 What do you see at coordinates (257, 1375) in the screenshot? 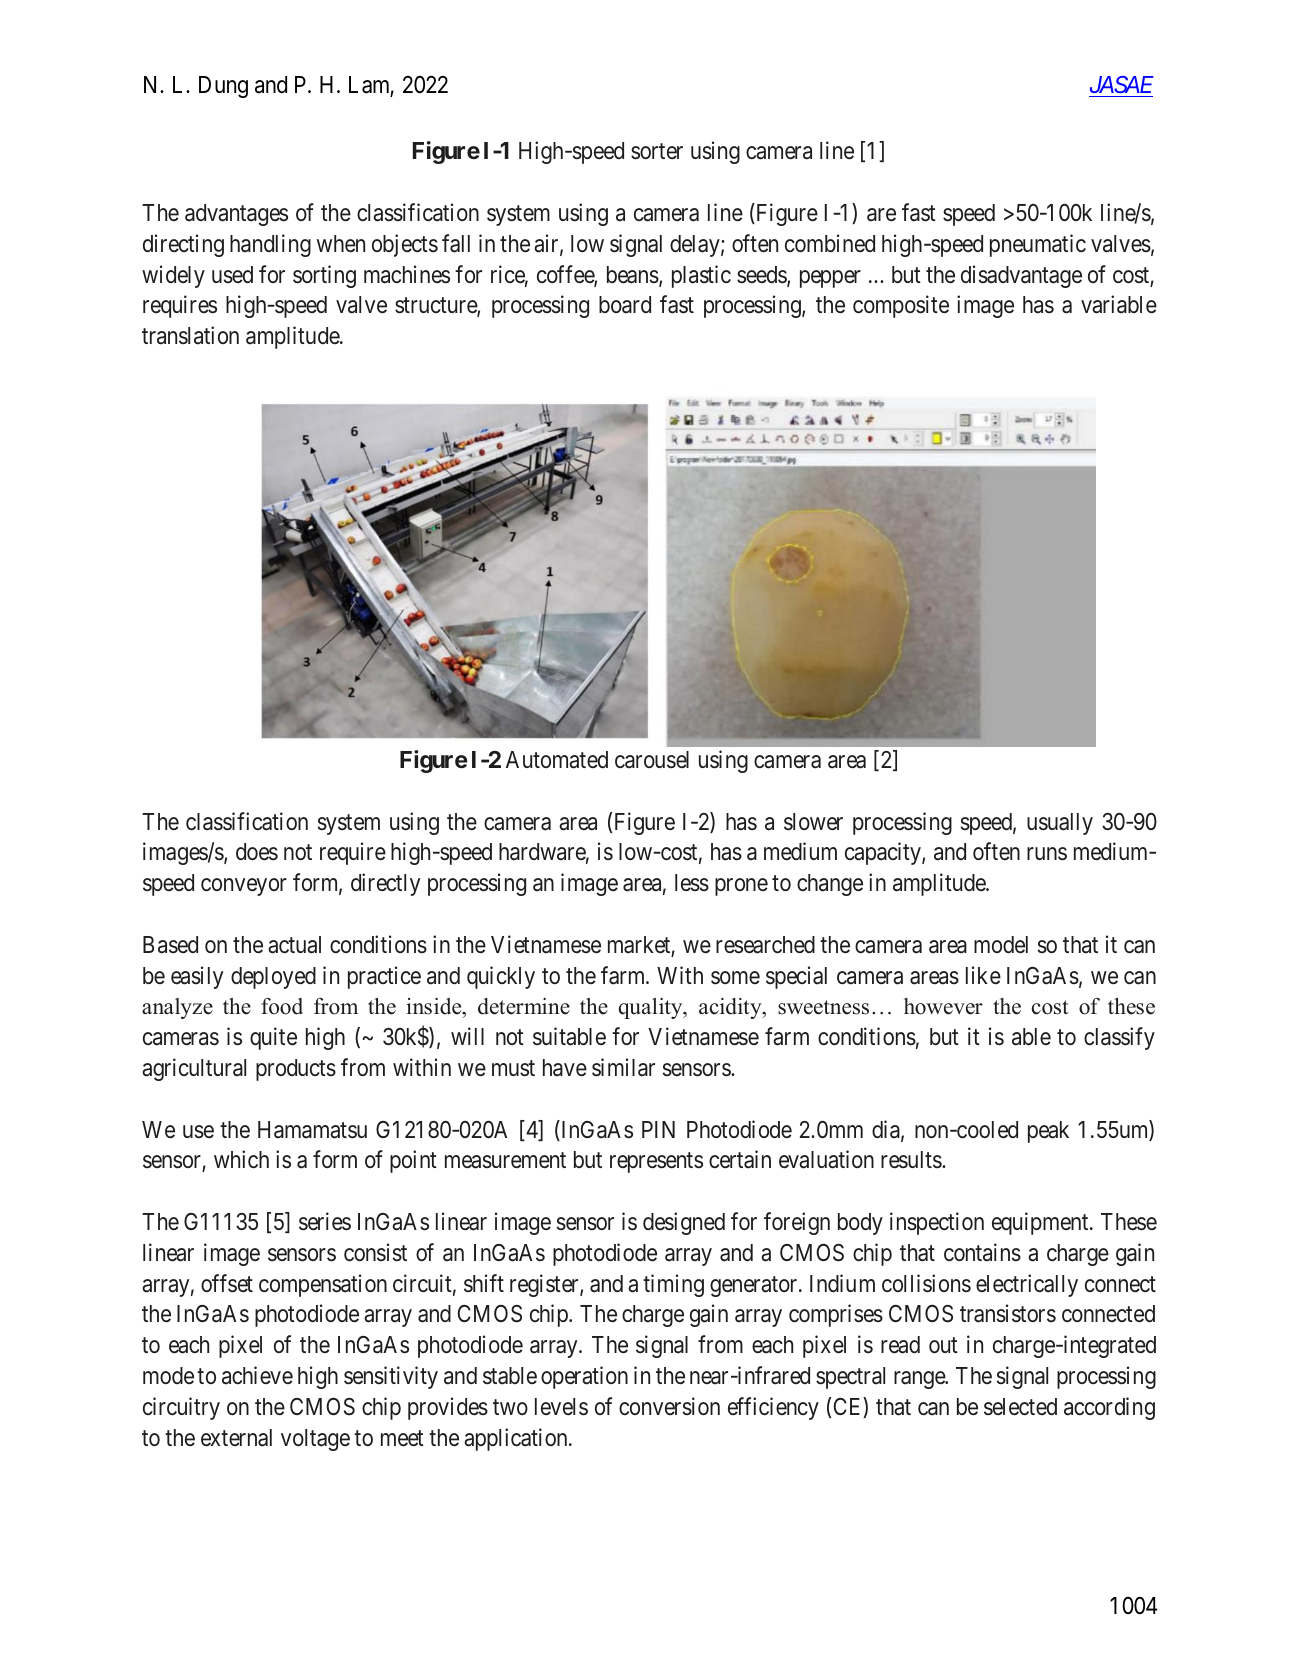
I see `achieve` at bounding box center [257, 1375].
